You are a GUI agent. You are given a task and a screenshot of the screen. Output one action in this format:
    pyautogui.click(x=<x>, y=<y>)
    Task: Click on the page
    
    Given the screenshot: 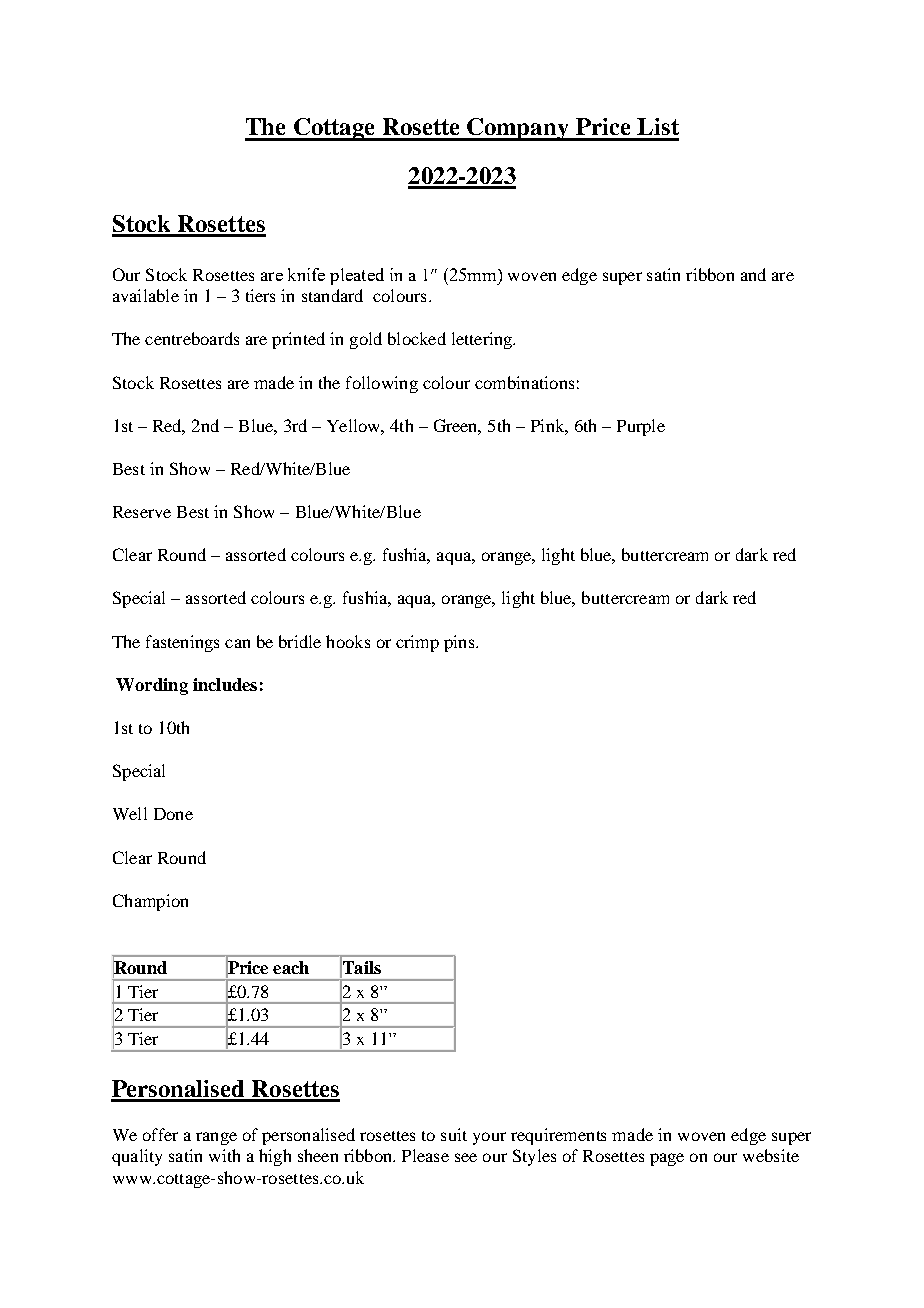 What is the action you would take?
    pyautogui.click(x=667, y=1159)
